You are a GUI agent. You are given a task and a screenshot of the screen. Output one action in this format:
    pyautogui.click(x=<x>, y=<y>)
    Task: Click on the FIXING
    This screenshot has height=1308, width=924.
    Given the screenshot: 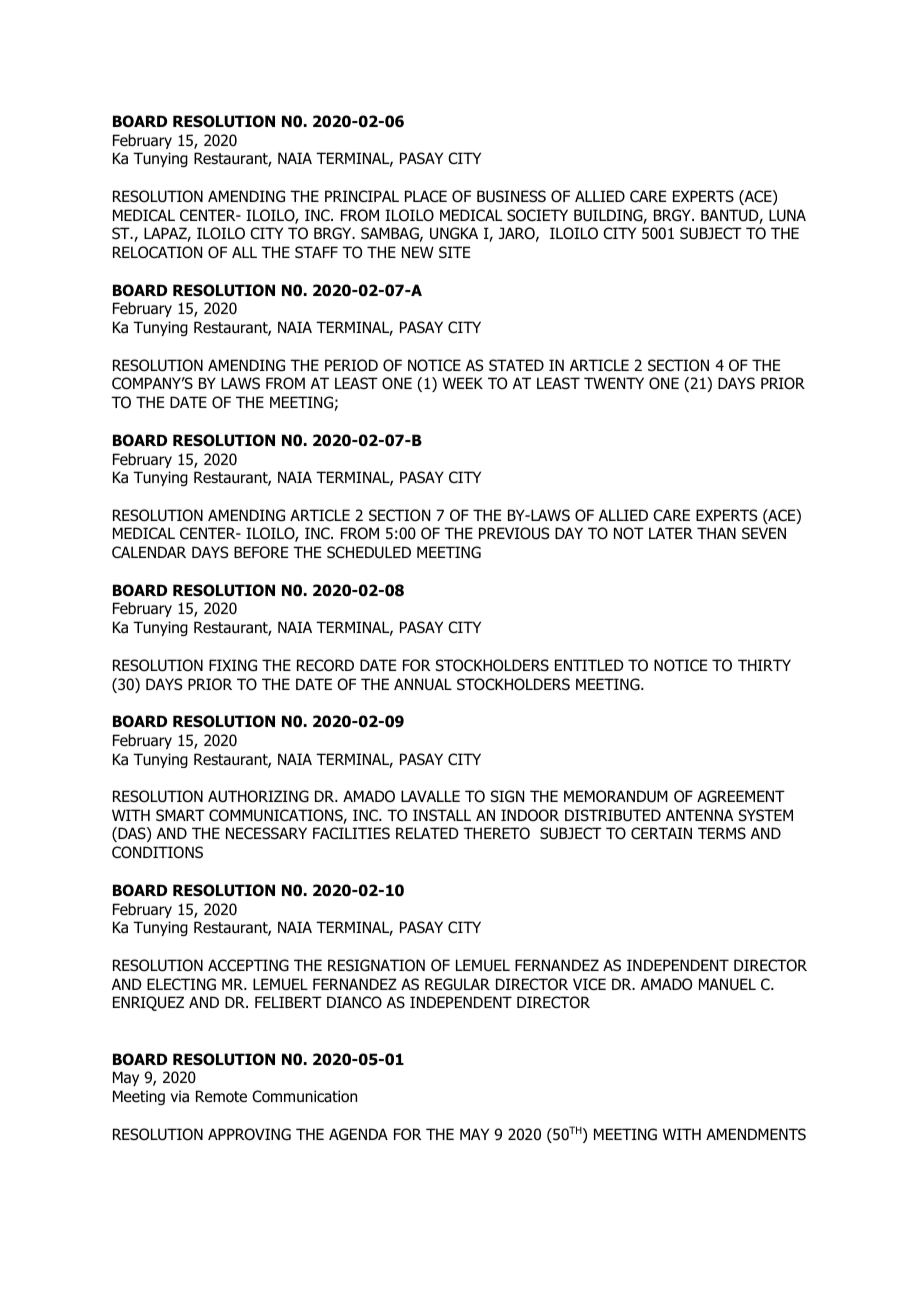 What is the action you would take?
    pyautogui.click(x=233, y=665)
